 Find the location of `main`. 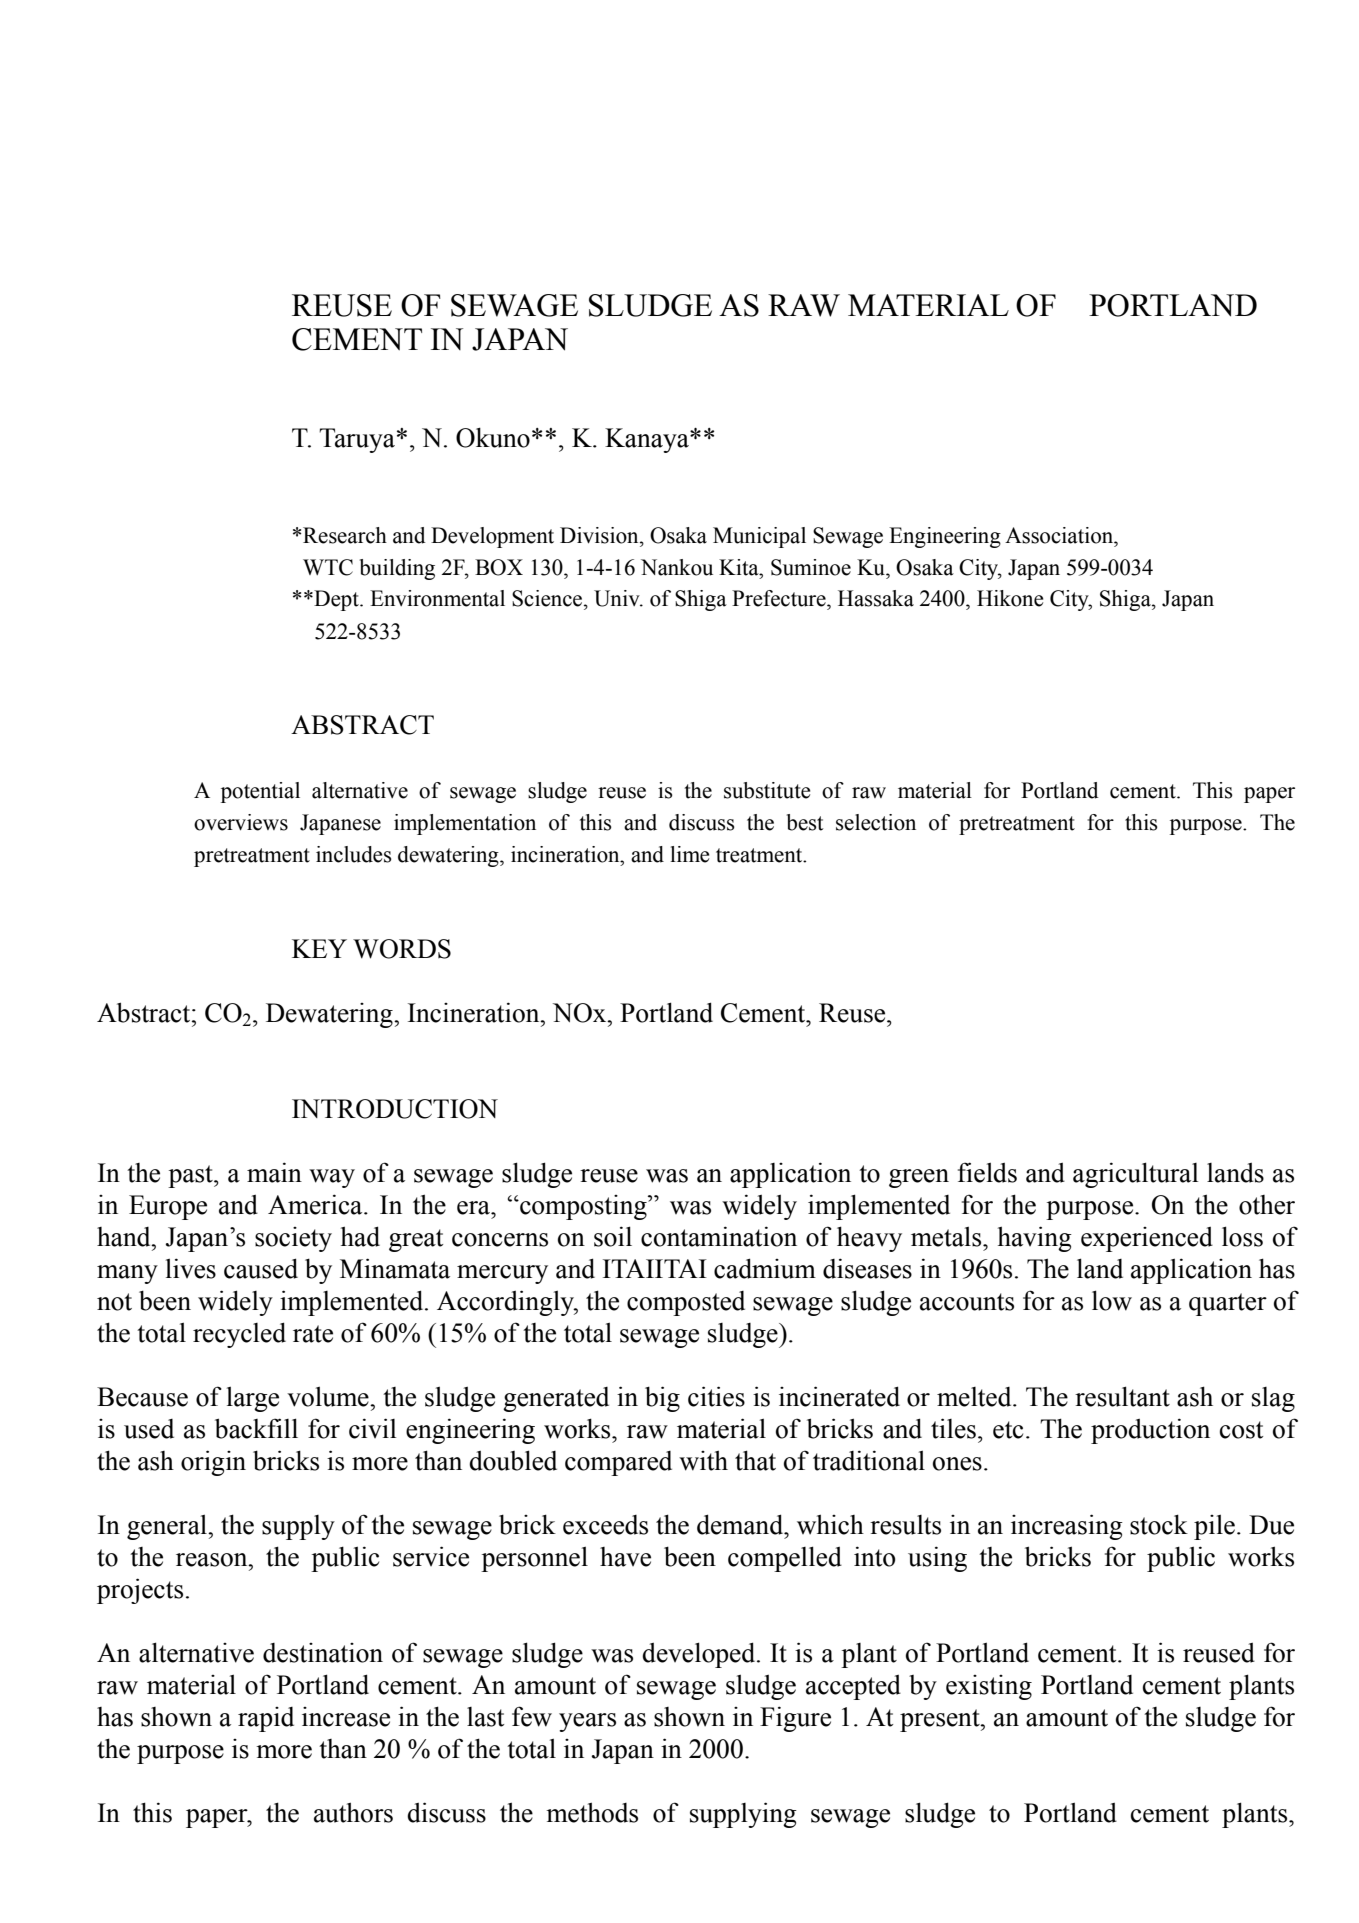

main is located at coordinates (274, 1172).
